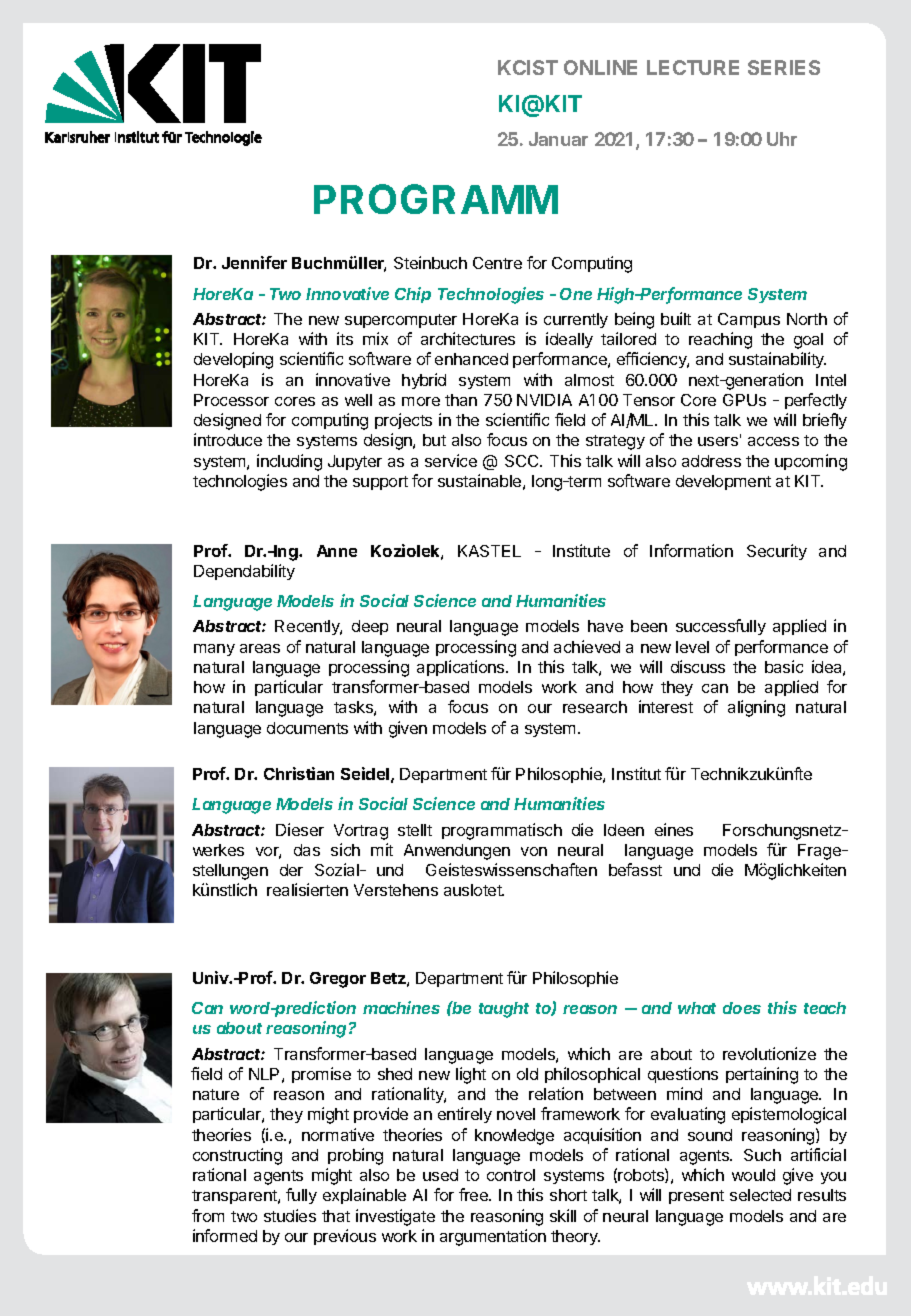  Describe the element at coordinates (300, 829) in the document. I see `Dieser` at that location.
